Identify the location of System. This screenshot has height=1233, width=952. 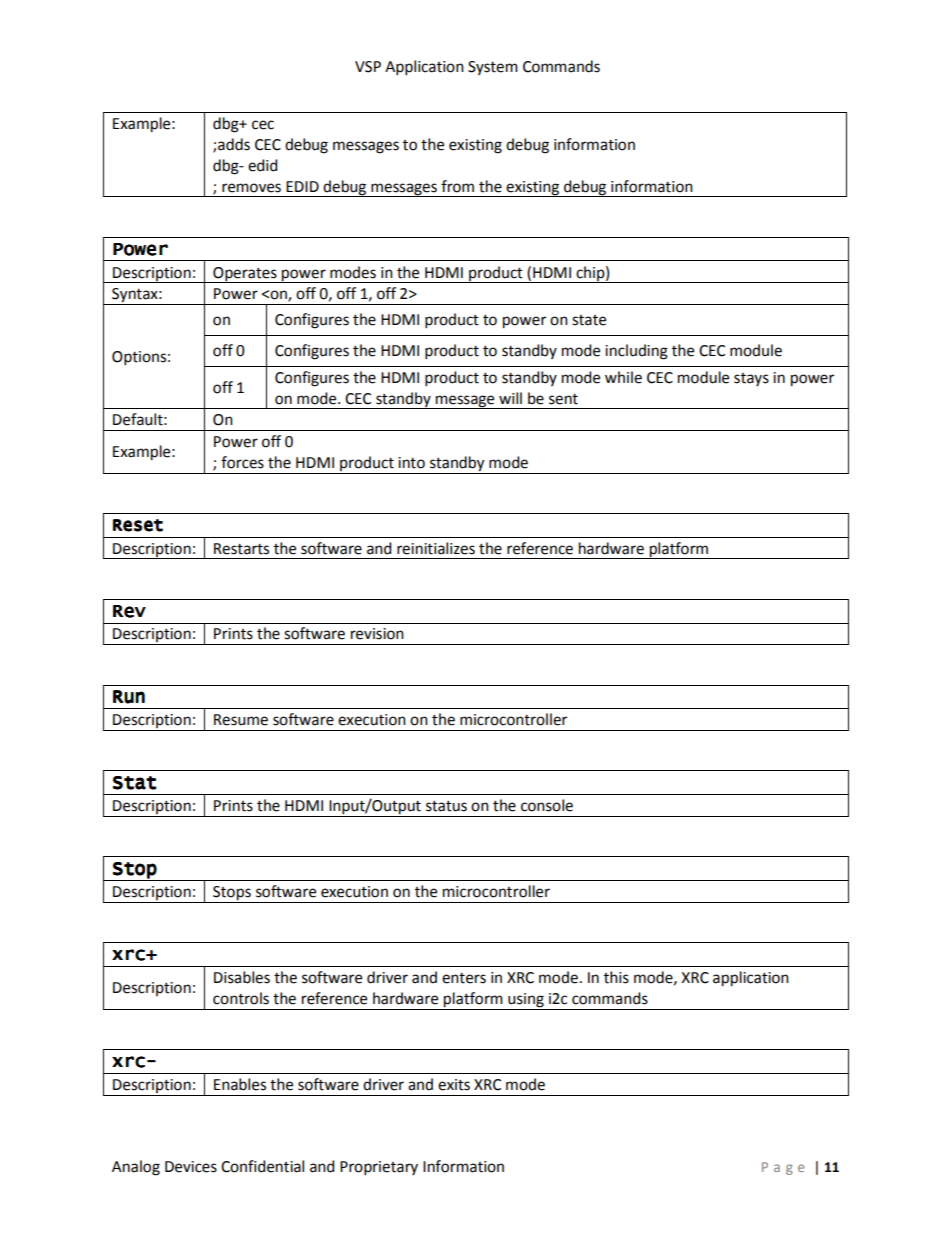
(493, 68).
